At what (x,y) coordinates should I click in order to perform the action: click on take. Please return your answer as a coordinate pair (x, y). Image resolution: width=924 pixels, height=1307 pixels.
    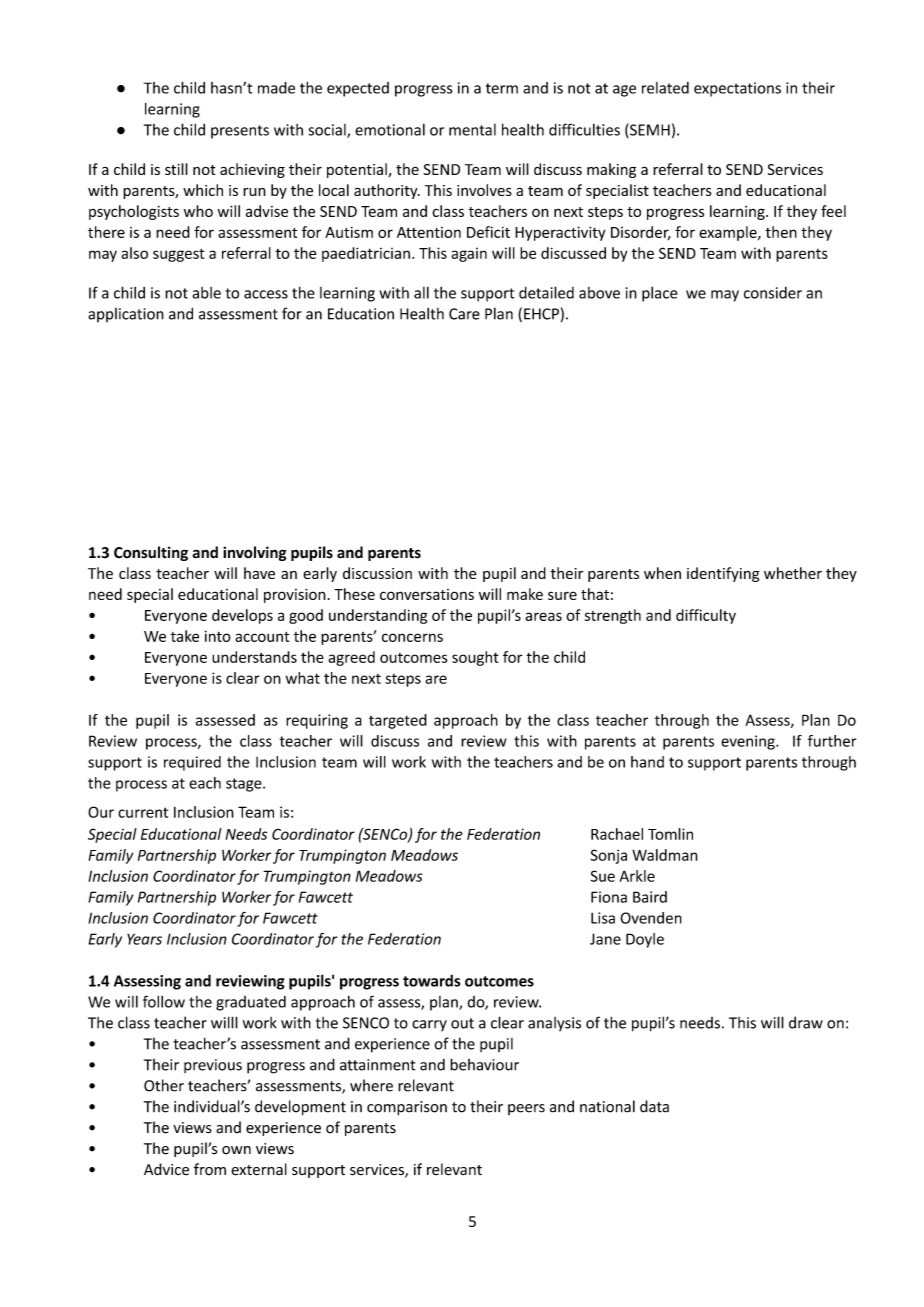
    Looking at the image, I should click on (185, 636).
